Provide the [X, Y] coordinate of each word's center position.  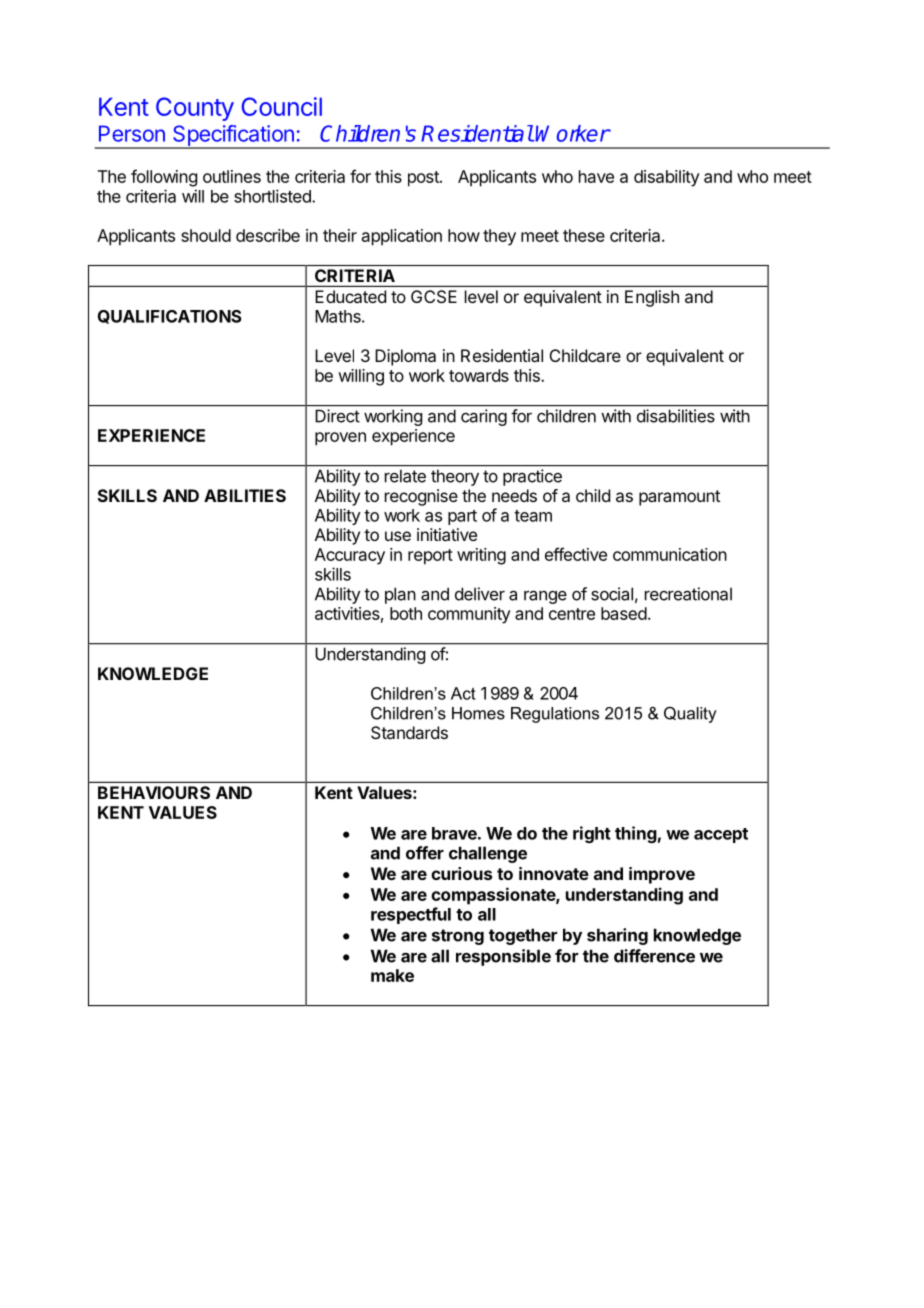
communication [670, 554]
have [596, 176]
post [424, 179]
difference [654, 956]
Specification [233, 136]
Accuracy [350, 556]
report [430, 557]
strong [458, 937]
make [392, 975]
